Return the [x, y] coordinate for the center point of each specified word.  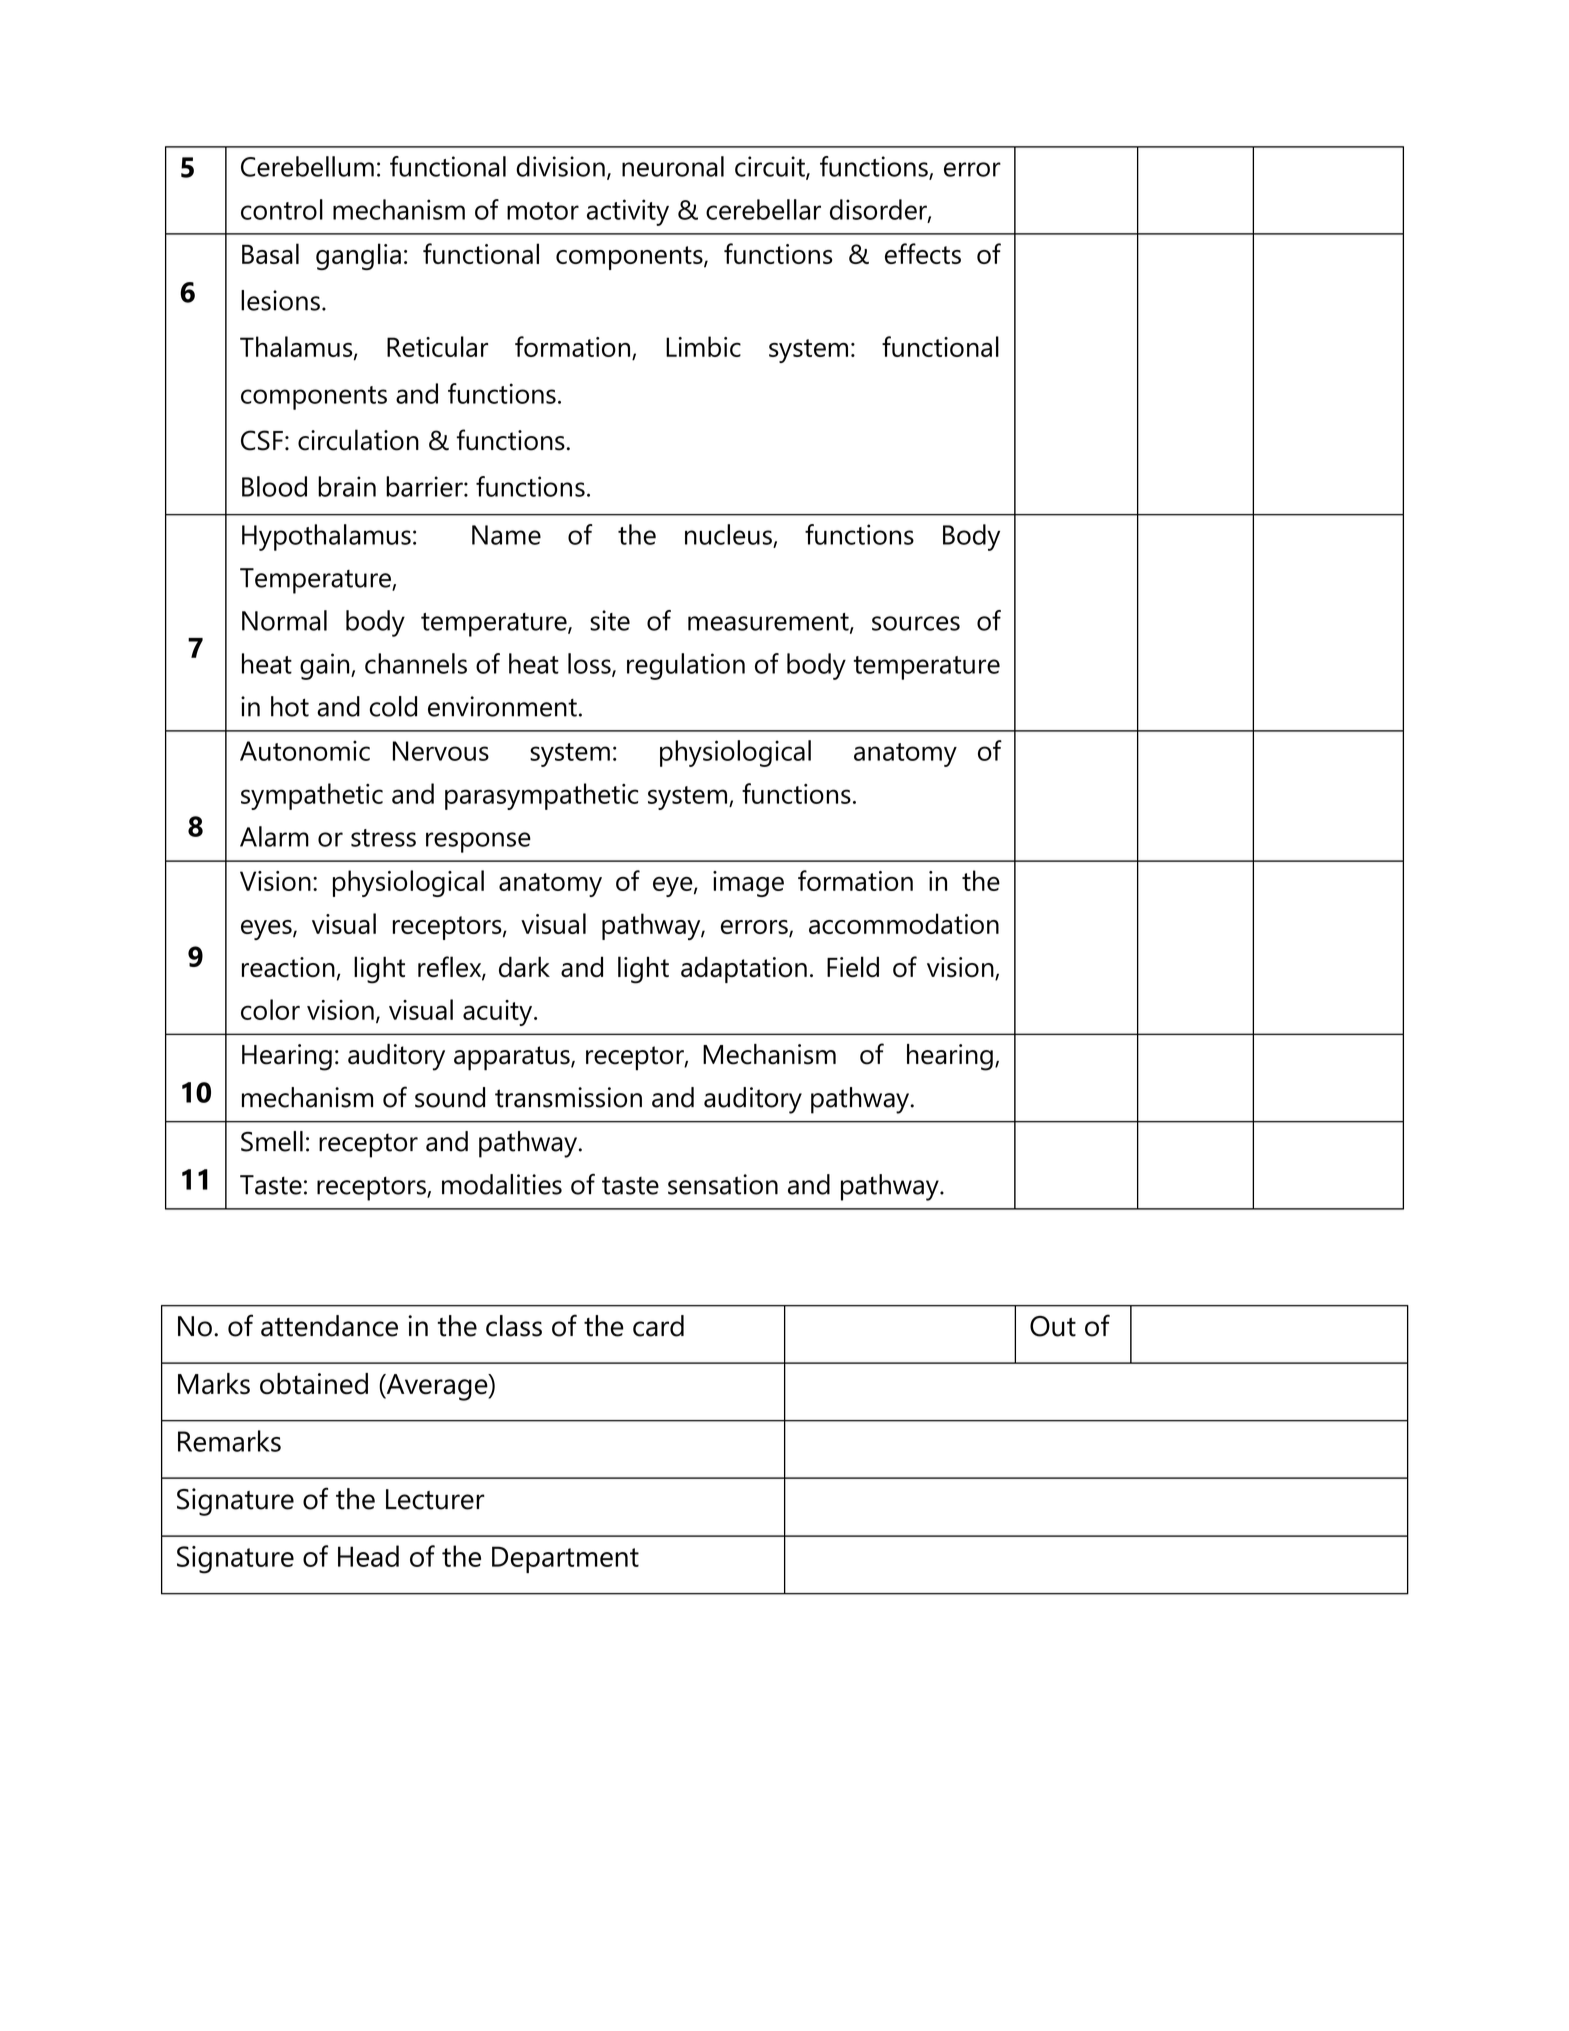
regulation [686, 666]
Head [368, 1556]
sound [450, 1097]
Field [853, 966]
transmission [568, 1097]
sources [916, 623]
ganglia [358, 256]
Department [565, 1559]
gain [326, 666]
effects [923, 253]
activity [628, 212]
